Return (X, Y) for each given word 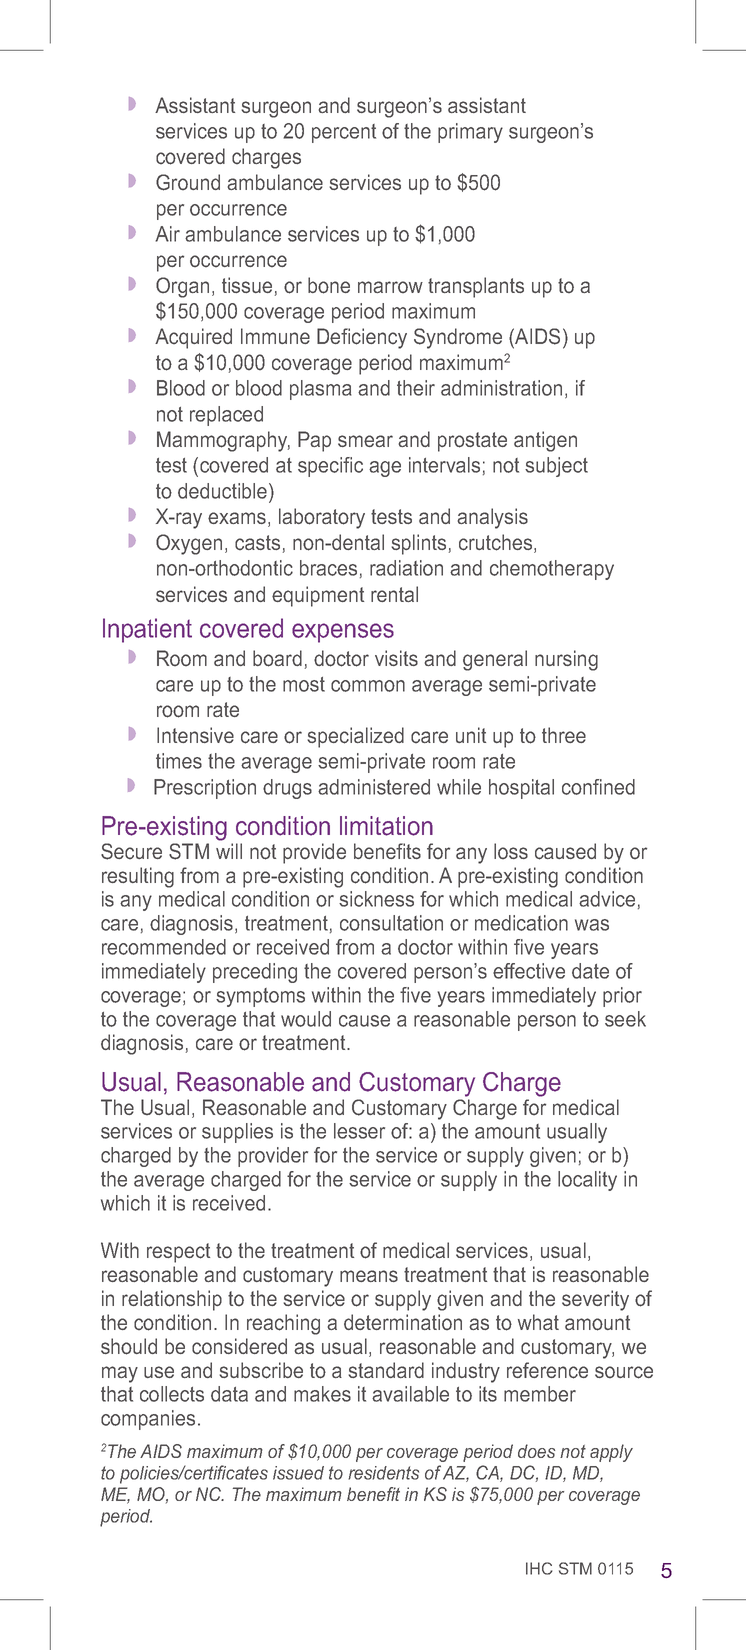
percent (344, 133)
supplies (237, 1133)
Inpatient (147, 630)
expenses (343, 633)
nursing (566, 660)
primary (470, 133)
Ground (188, 182)
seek (625, 1019)
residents (383, 1473)
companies (148, 1420)
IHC (539, 1568)
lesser (359, 1131)
